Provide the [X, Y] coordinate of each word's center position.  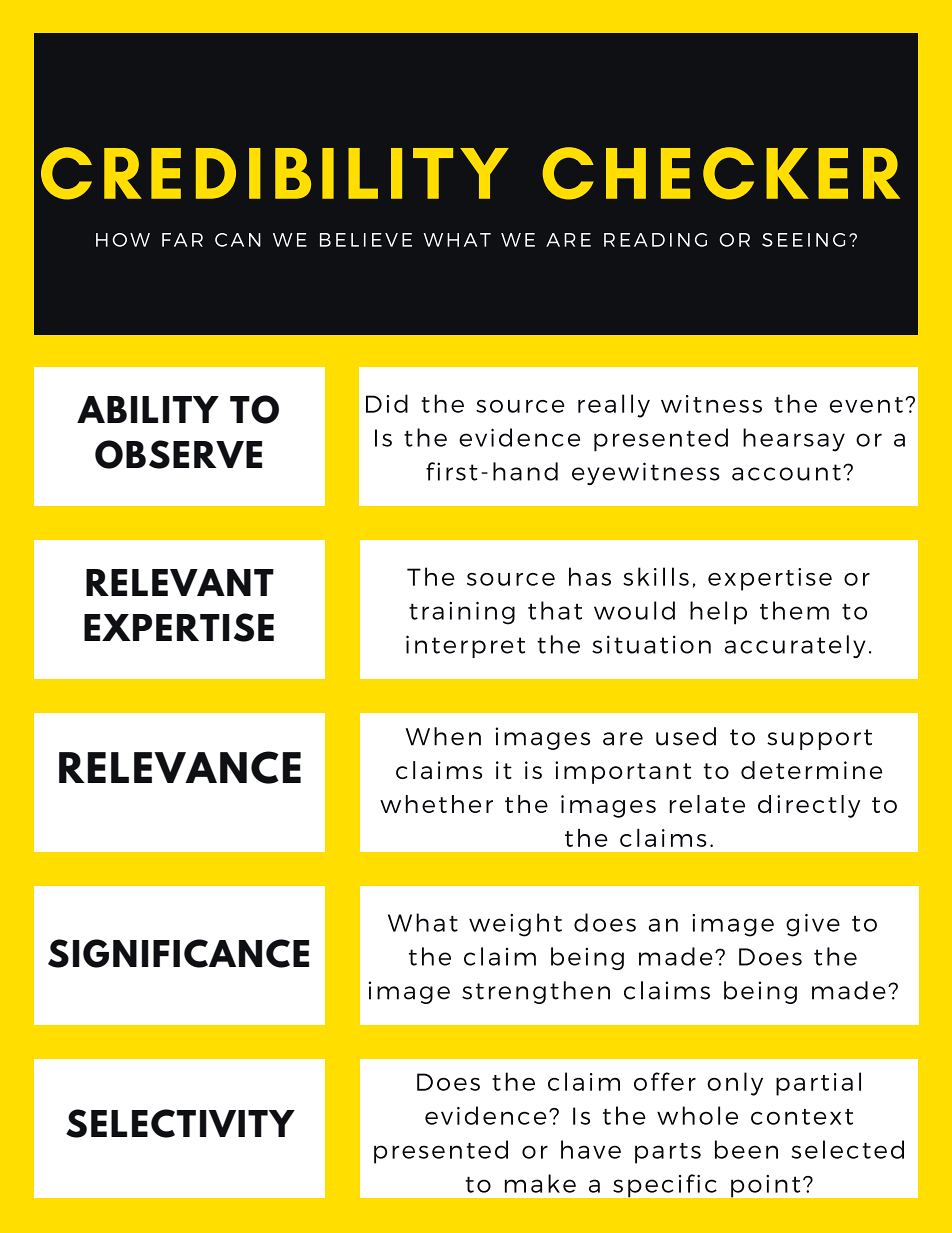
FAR [182, 240]
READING [655, 240]
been [746, 1149]
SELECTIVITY [180, 1123]
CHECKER [721, 173]
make [540, 1183]
